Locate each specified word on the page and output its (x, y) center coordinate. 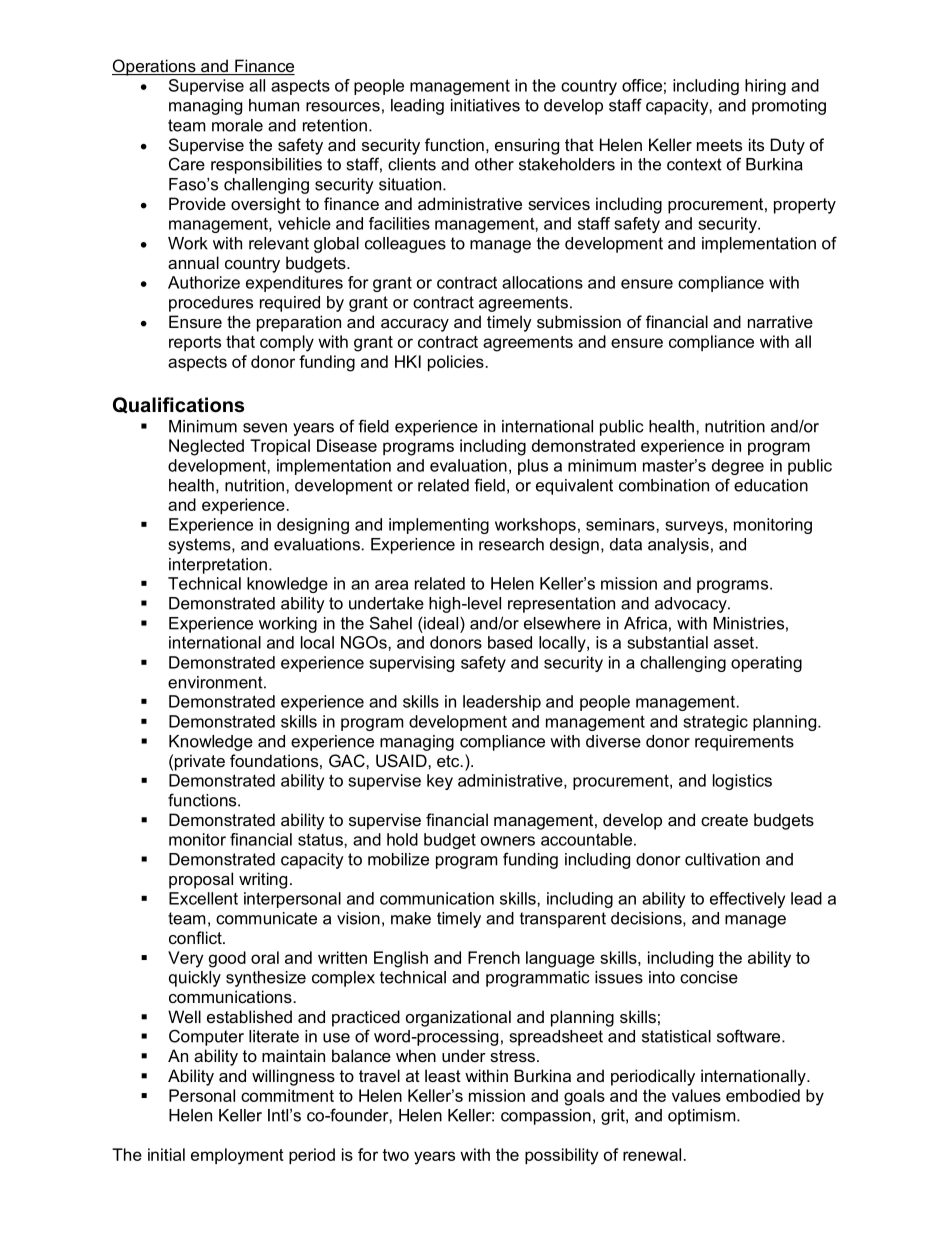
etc (449, 761)
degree (738, 467)
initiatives (485, 105)
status (321, 840)
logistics (742, 782)
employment (237, 1156)
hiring (765, 87)
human (274, 105)
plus (533, 467)
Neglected (206, 447)
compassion (546, 1117)
